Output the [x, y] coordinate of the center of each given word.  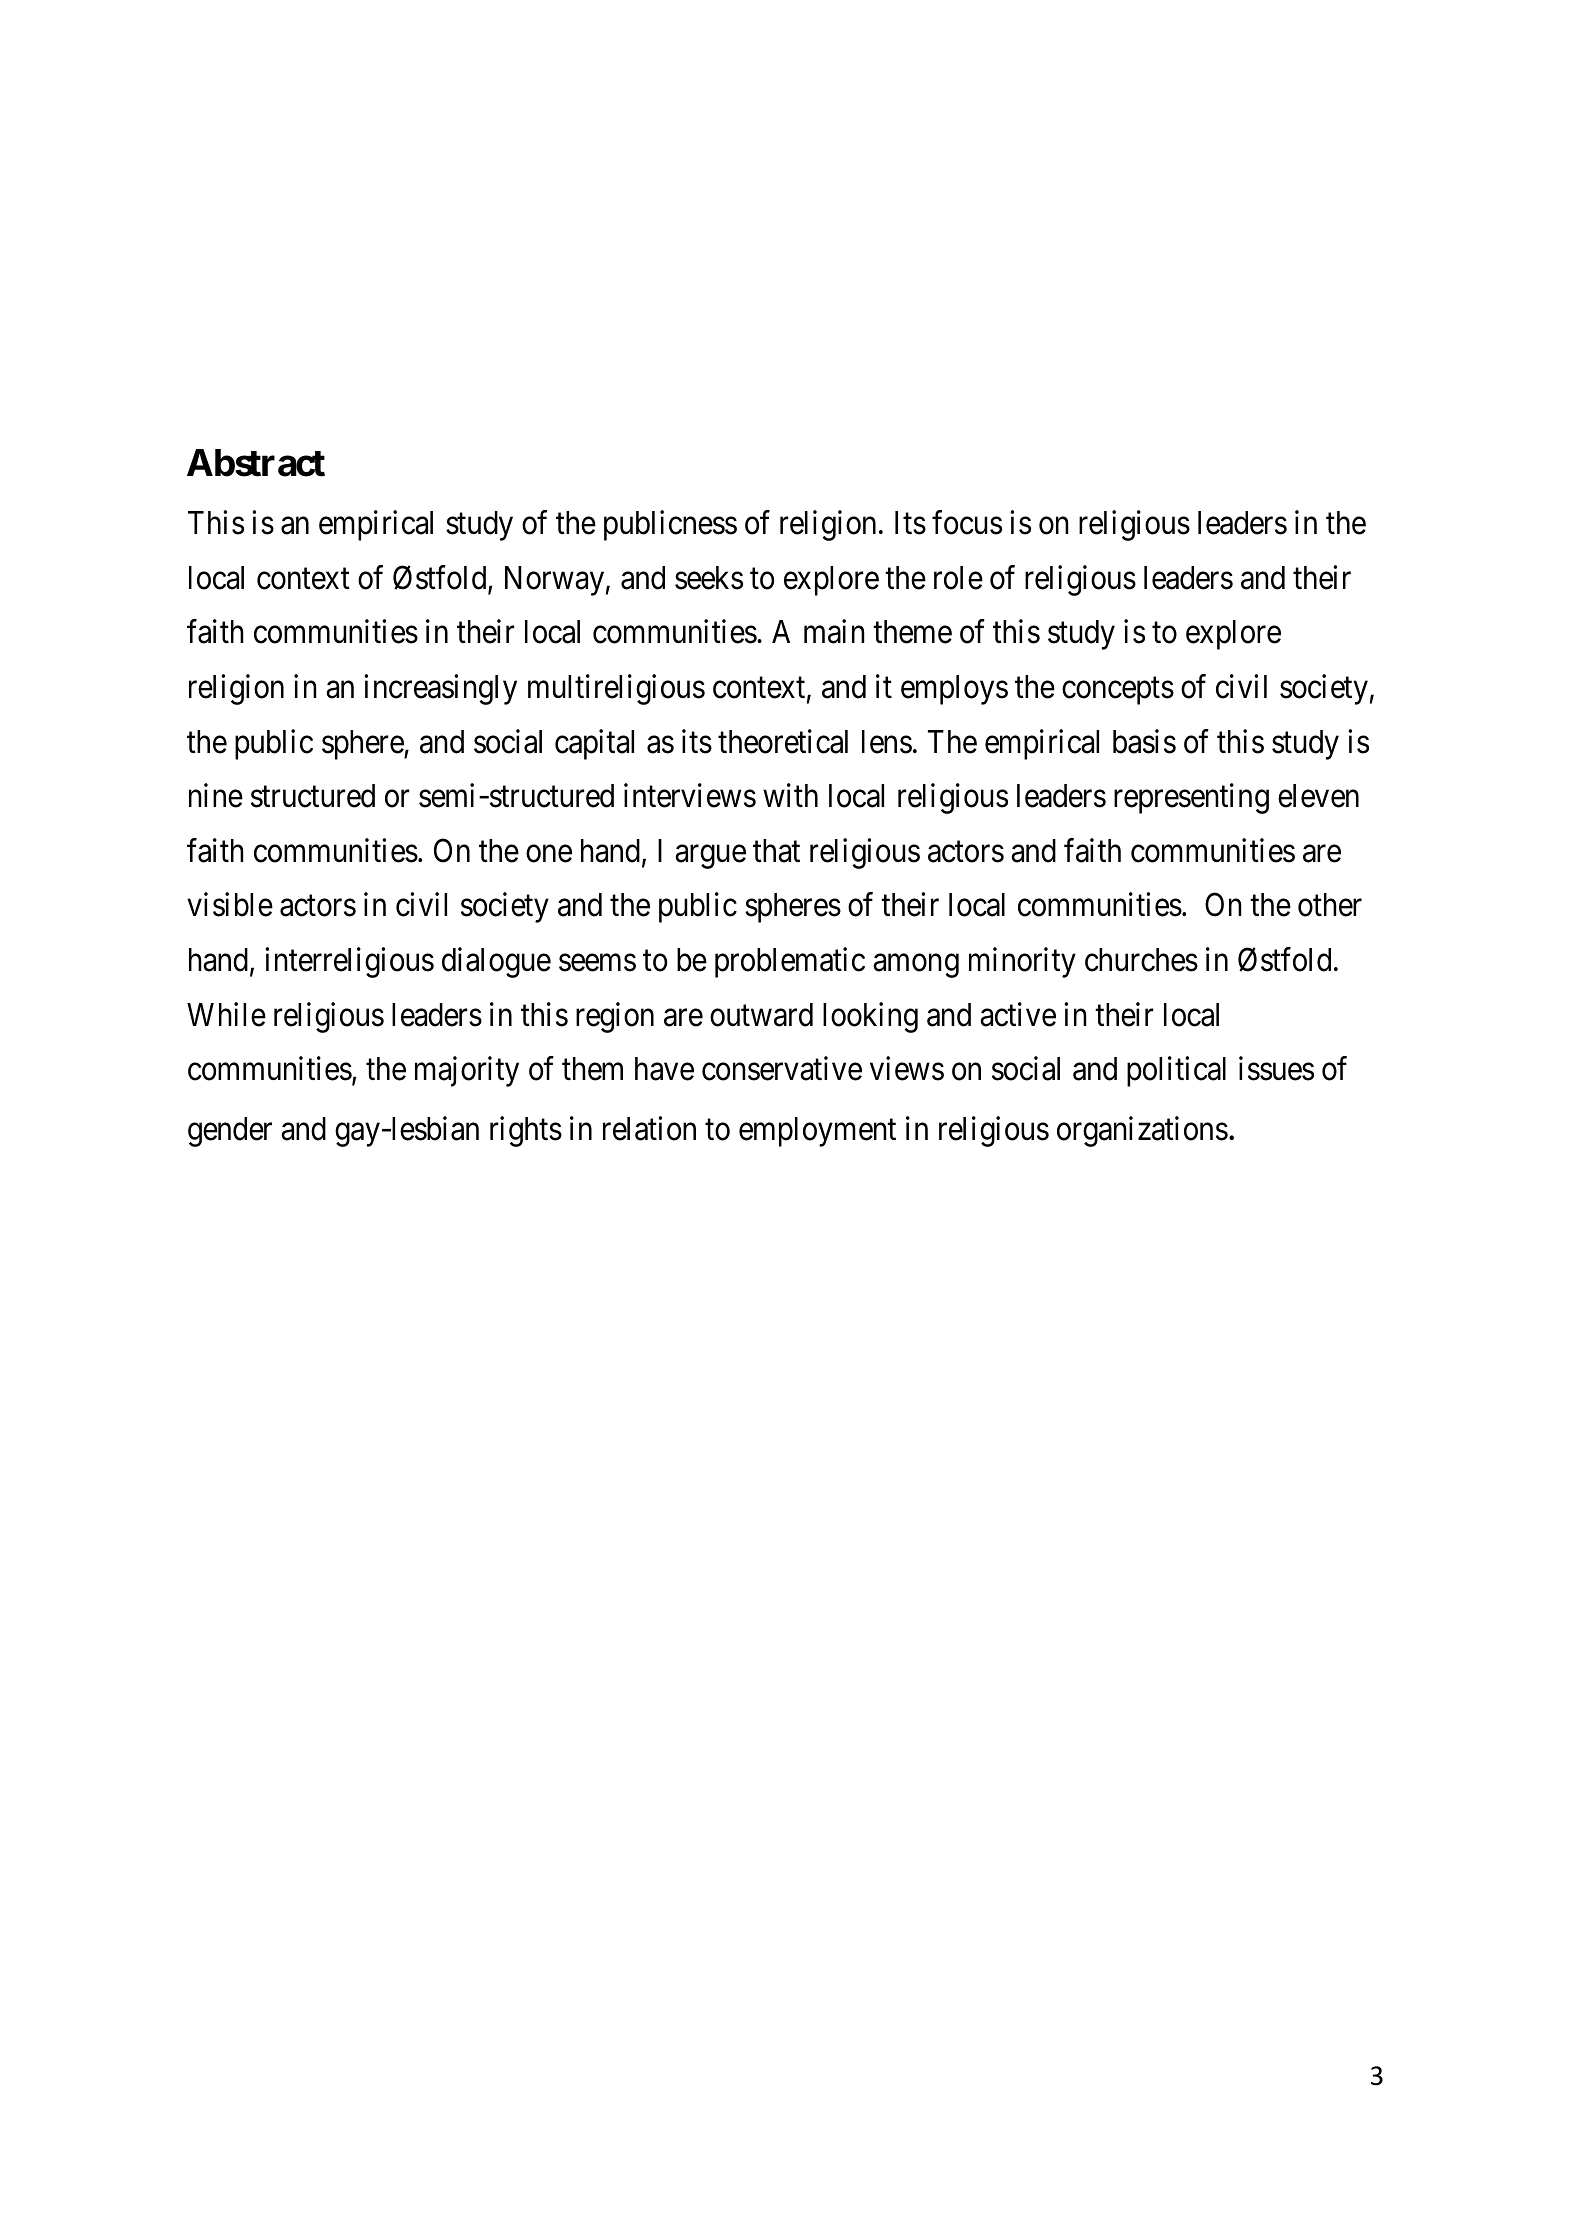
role [958, 578]
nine [216, 796]
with [790, 795]
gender [230, 1132]
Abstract [256, 463]
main [834, 632]
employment [817, 1132]
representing [1191, 799]
